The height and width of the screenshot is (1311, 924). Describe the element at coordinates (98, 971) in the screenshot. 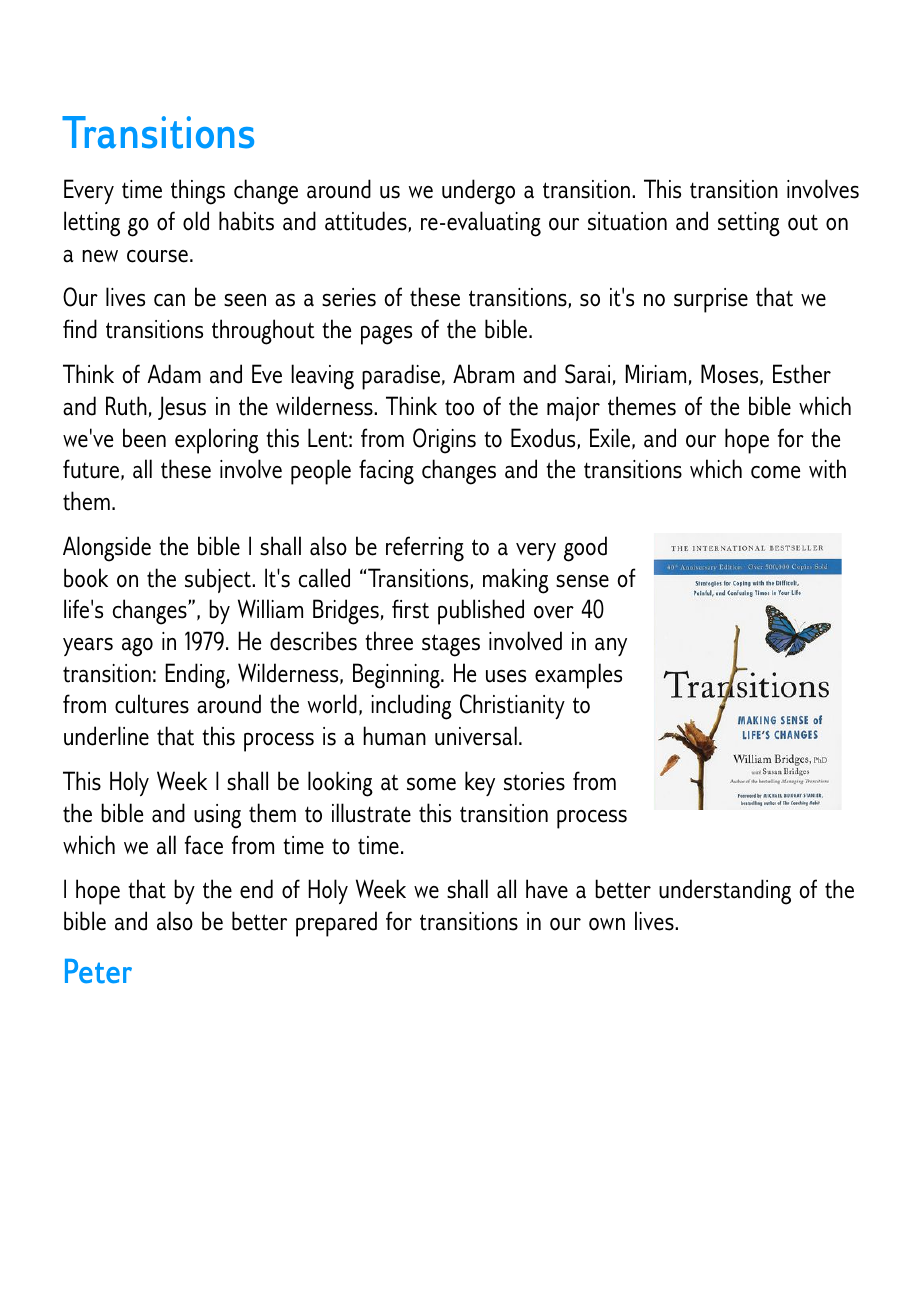

I see `Peter` at that location.
